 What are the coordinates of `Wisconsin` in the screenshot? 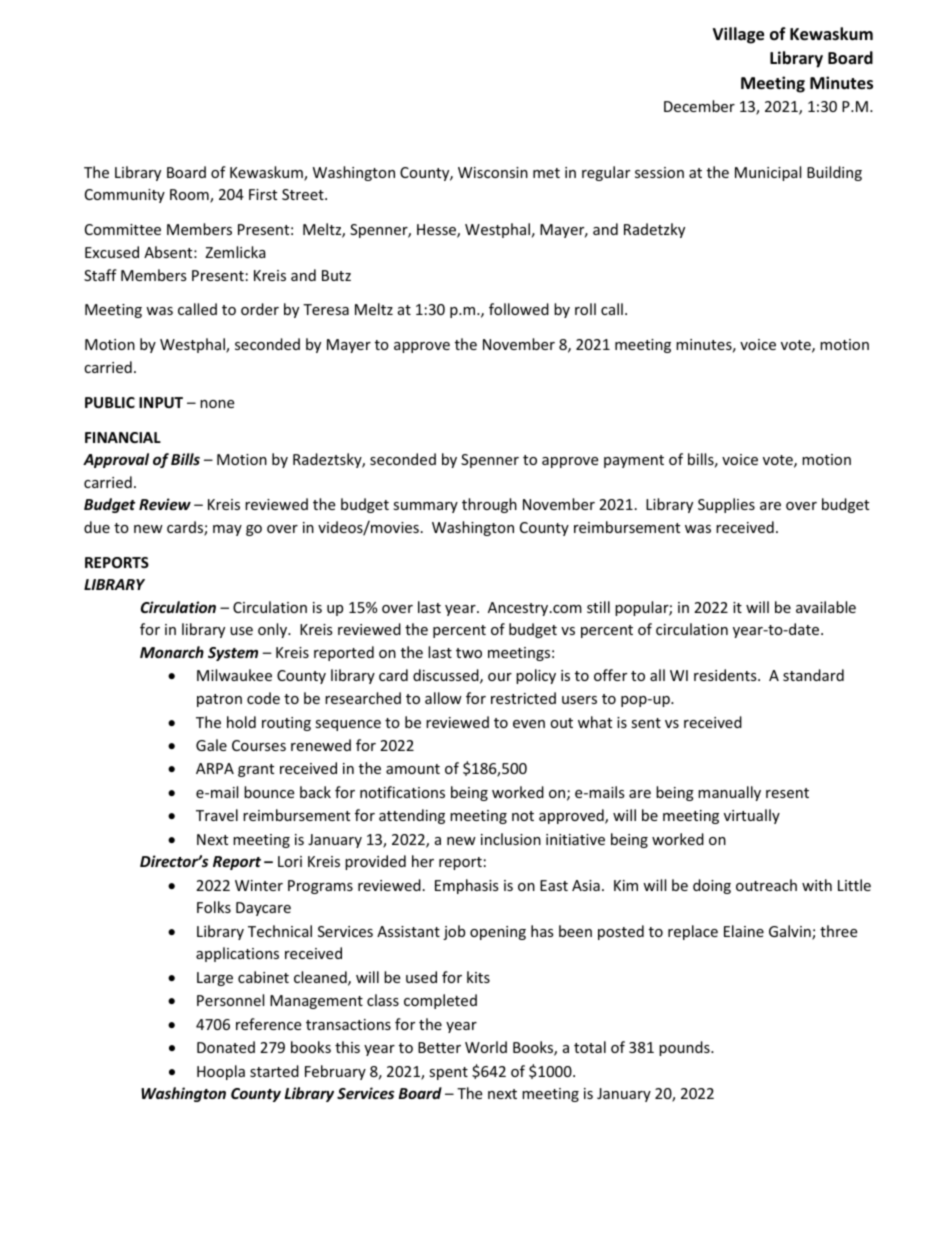 It's located at (493, 172).
